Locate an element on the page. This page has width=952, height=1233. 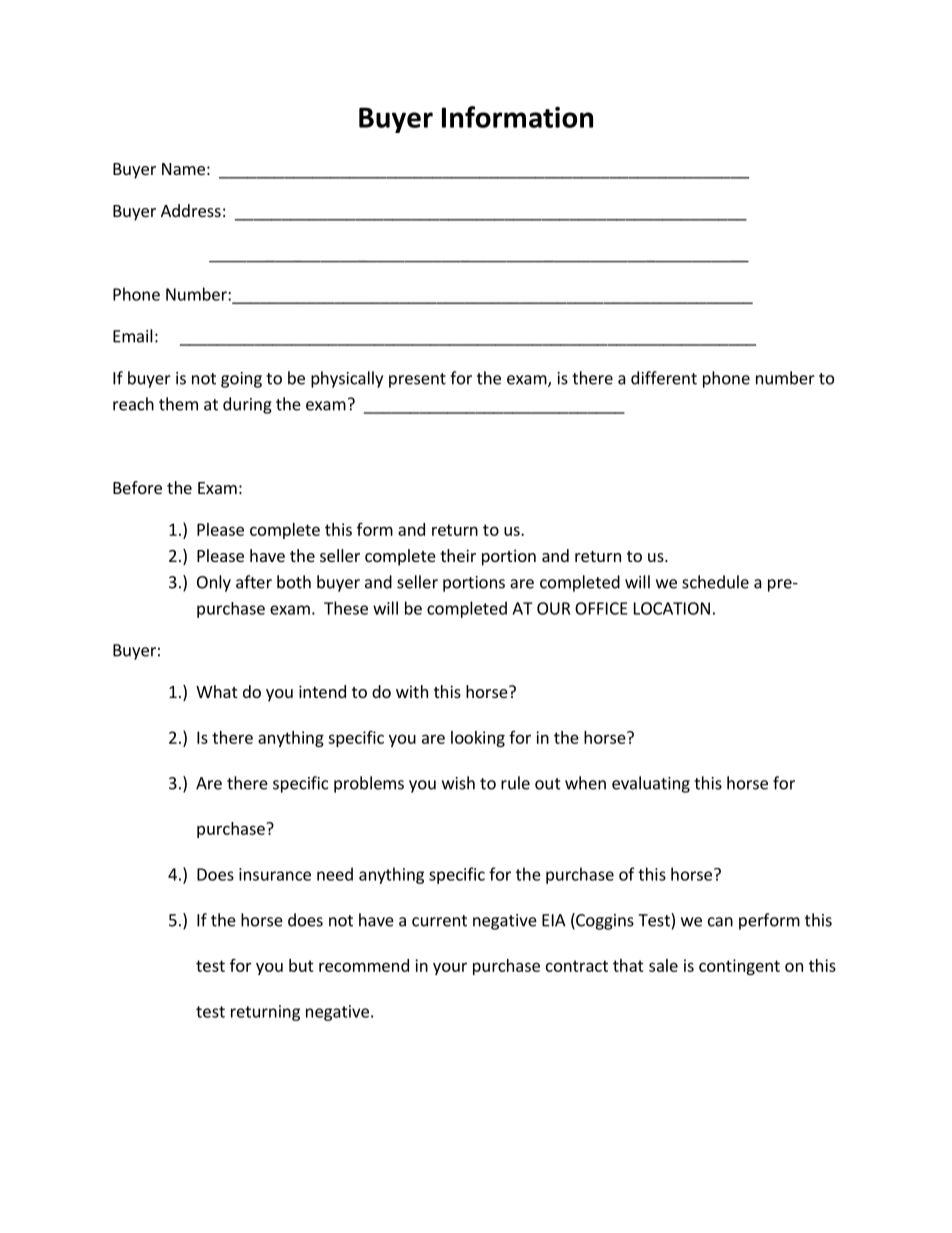
but is located at coordinates (301, 965).
